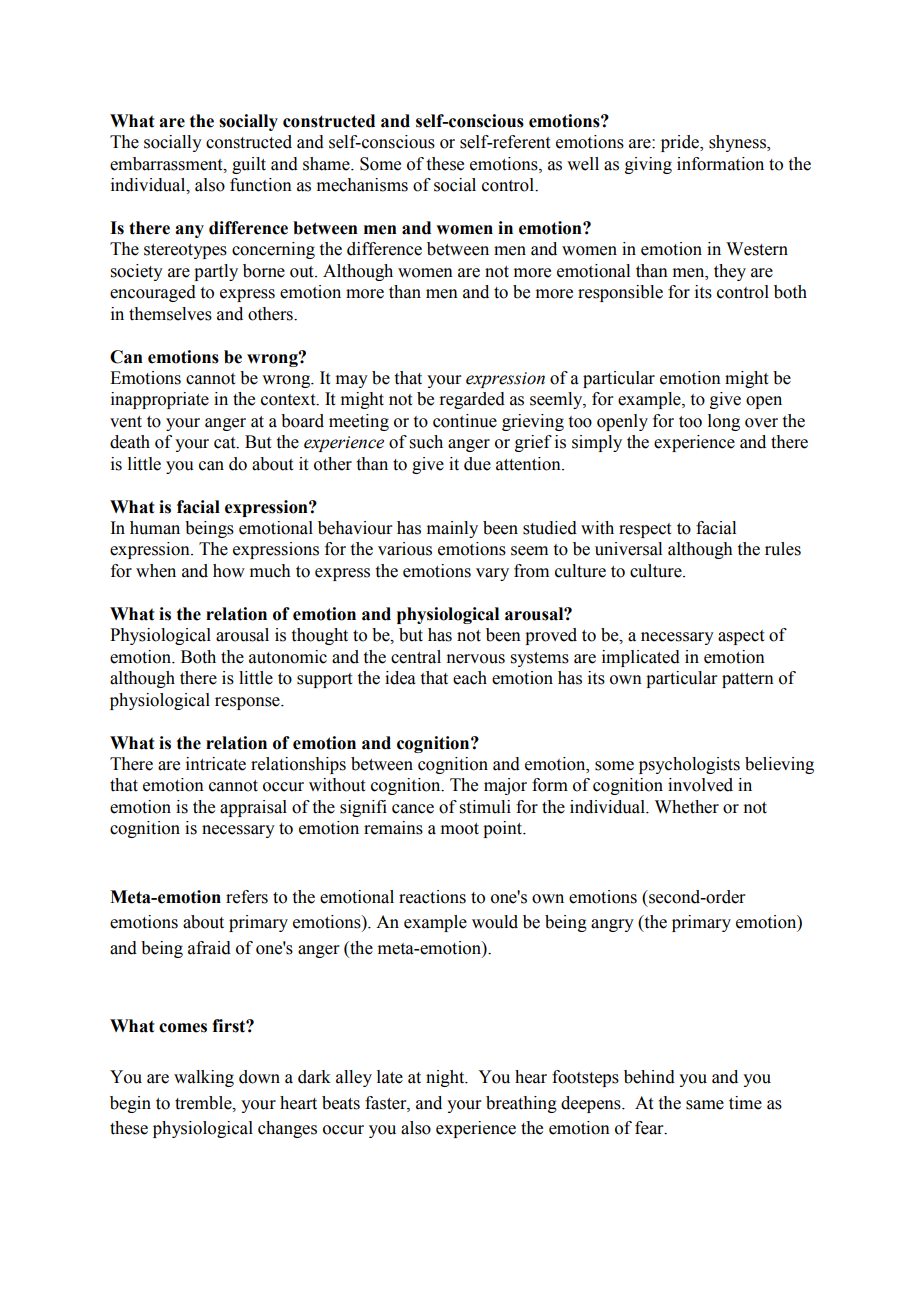 The width and height of the document is (924, 1308). Describe the element at coordinates (167, 164) in the document. I see `embarrassment` at that location.
